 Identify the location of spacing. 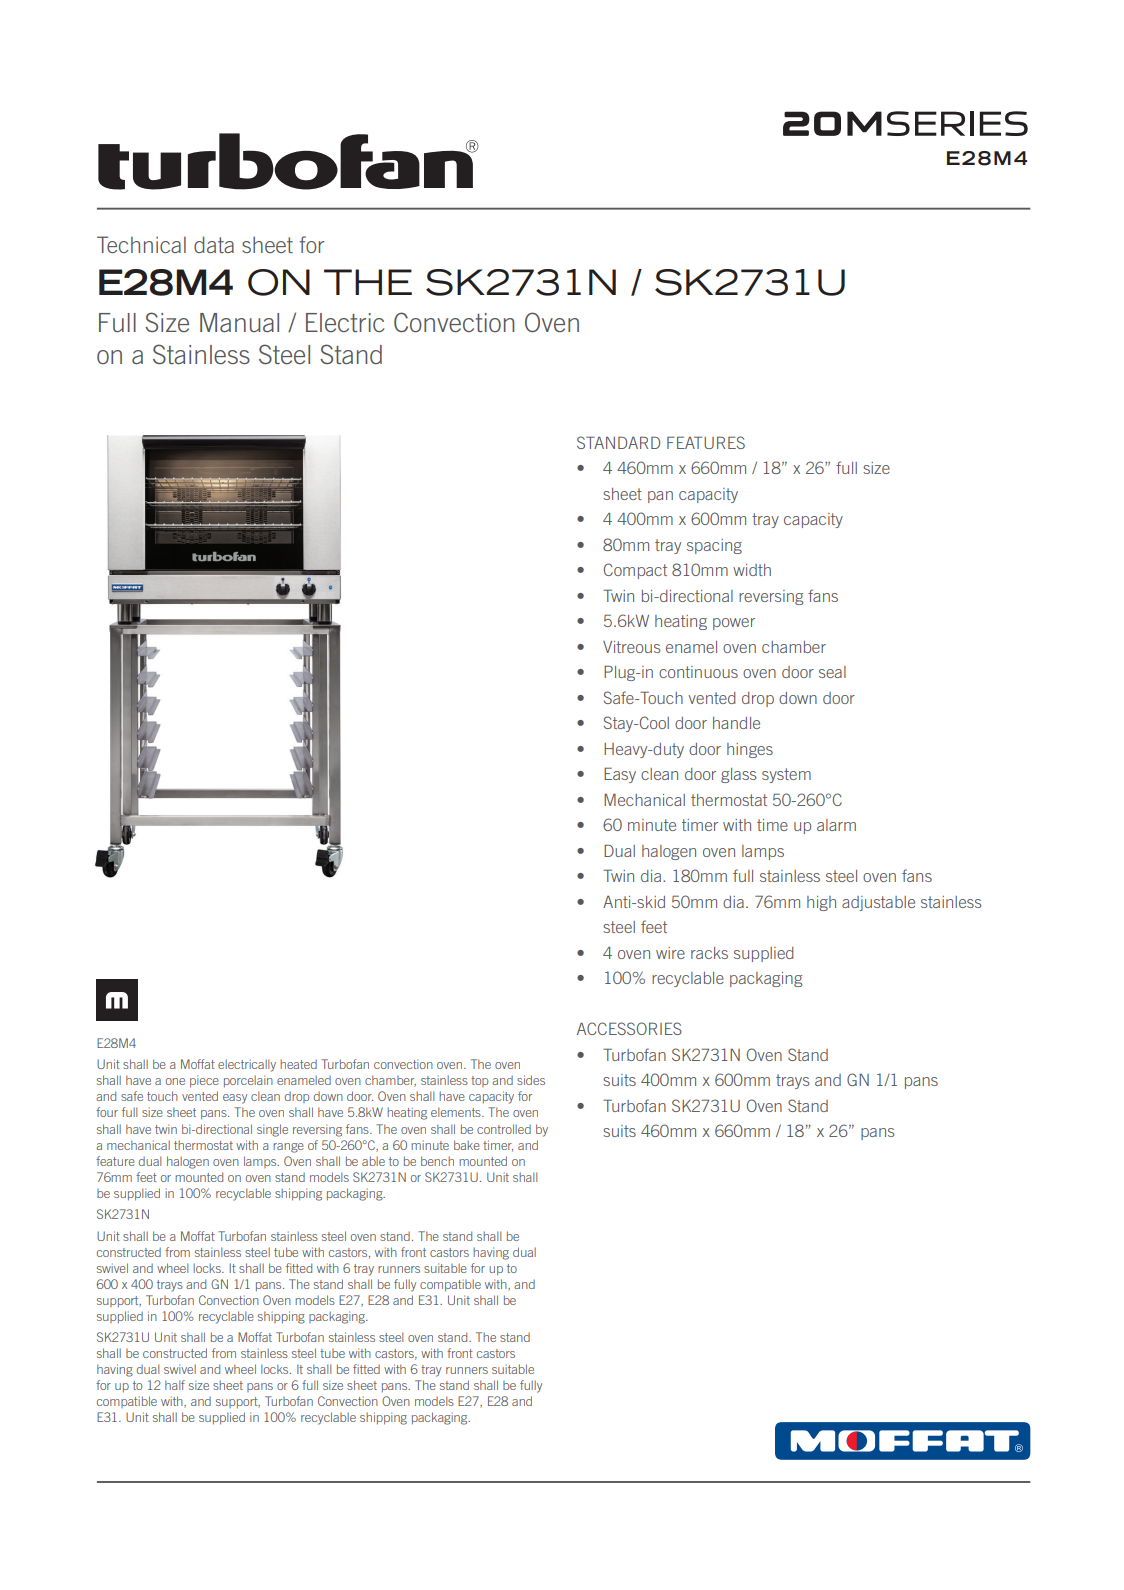
(714, 546).
